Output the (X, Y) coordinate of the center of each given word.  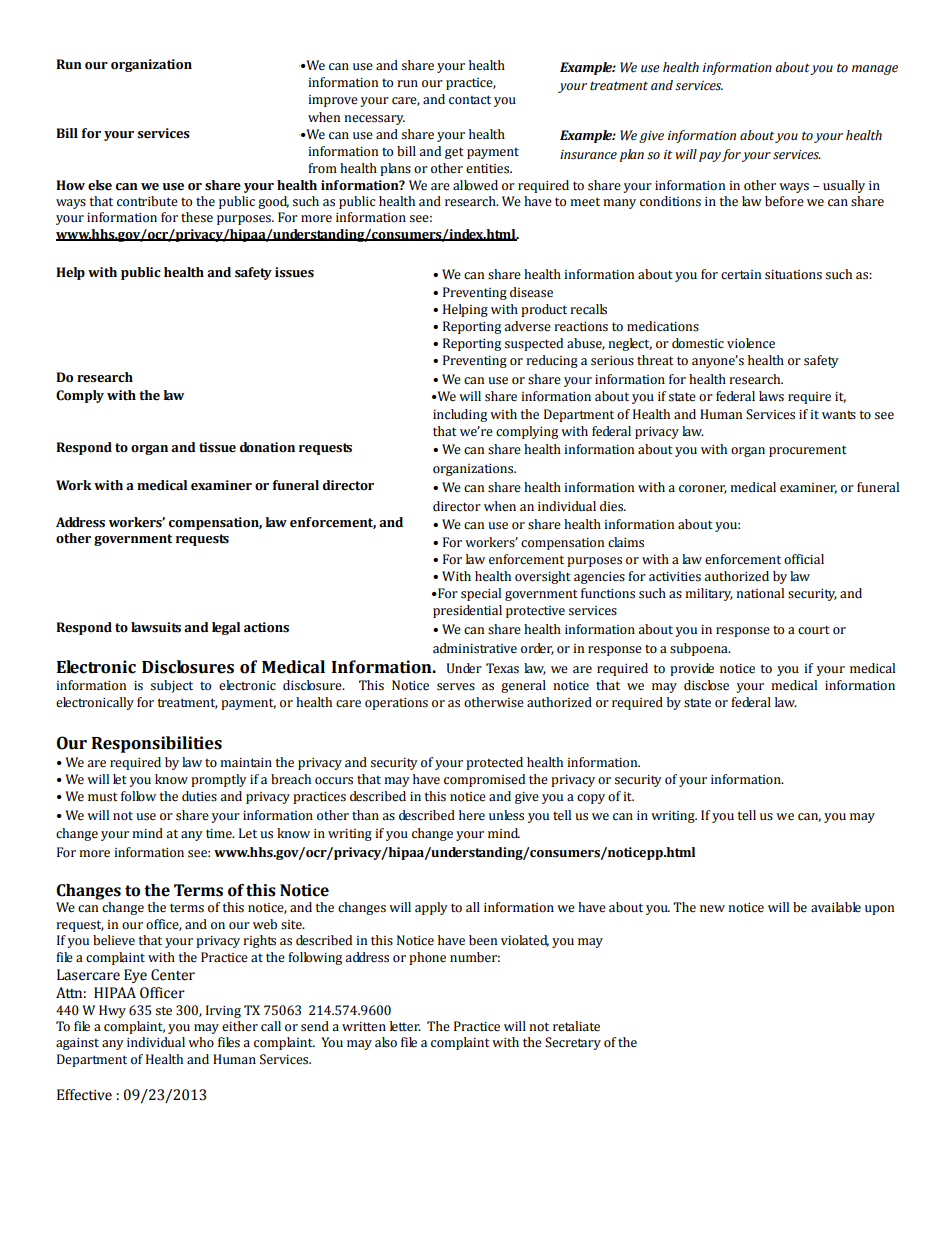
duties (199, 796)
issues (294, 272)
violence (751, 343)
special (481, 594)
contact (470, 100)
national (760, 593)
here (472, 815)
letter (405, 1026)
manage (875, 70)
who (201, 1042)
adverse (527, 326)
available (836, 907)
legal (226, 628)
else (100, 185)
